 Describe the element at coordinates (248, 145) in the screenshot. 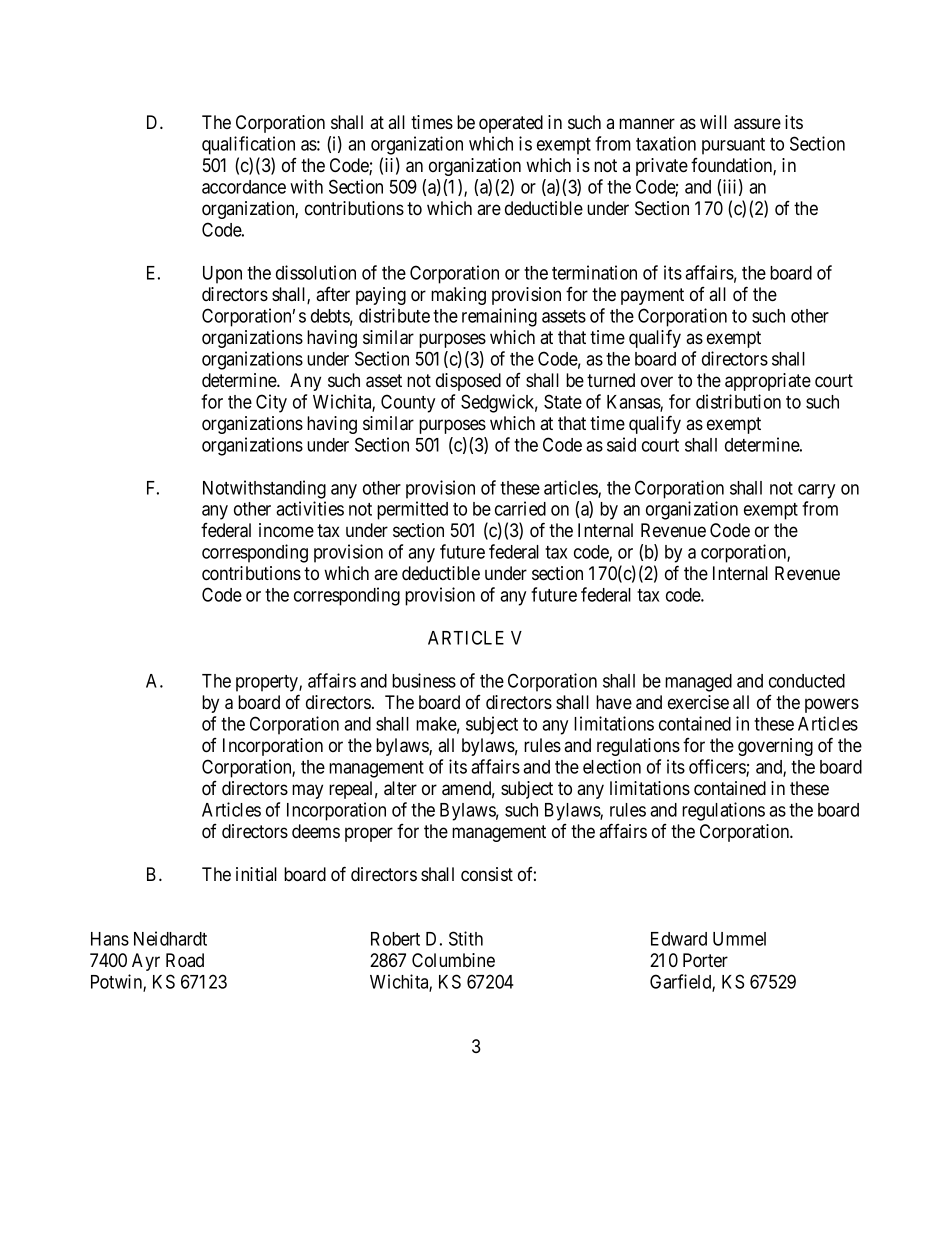

I see `qualification` at that location.
